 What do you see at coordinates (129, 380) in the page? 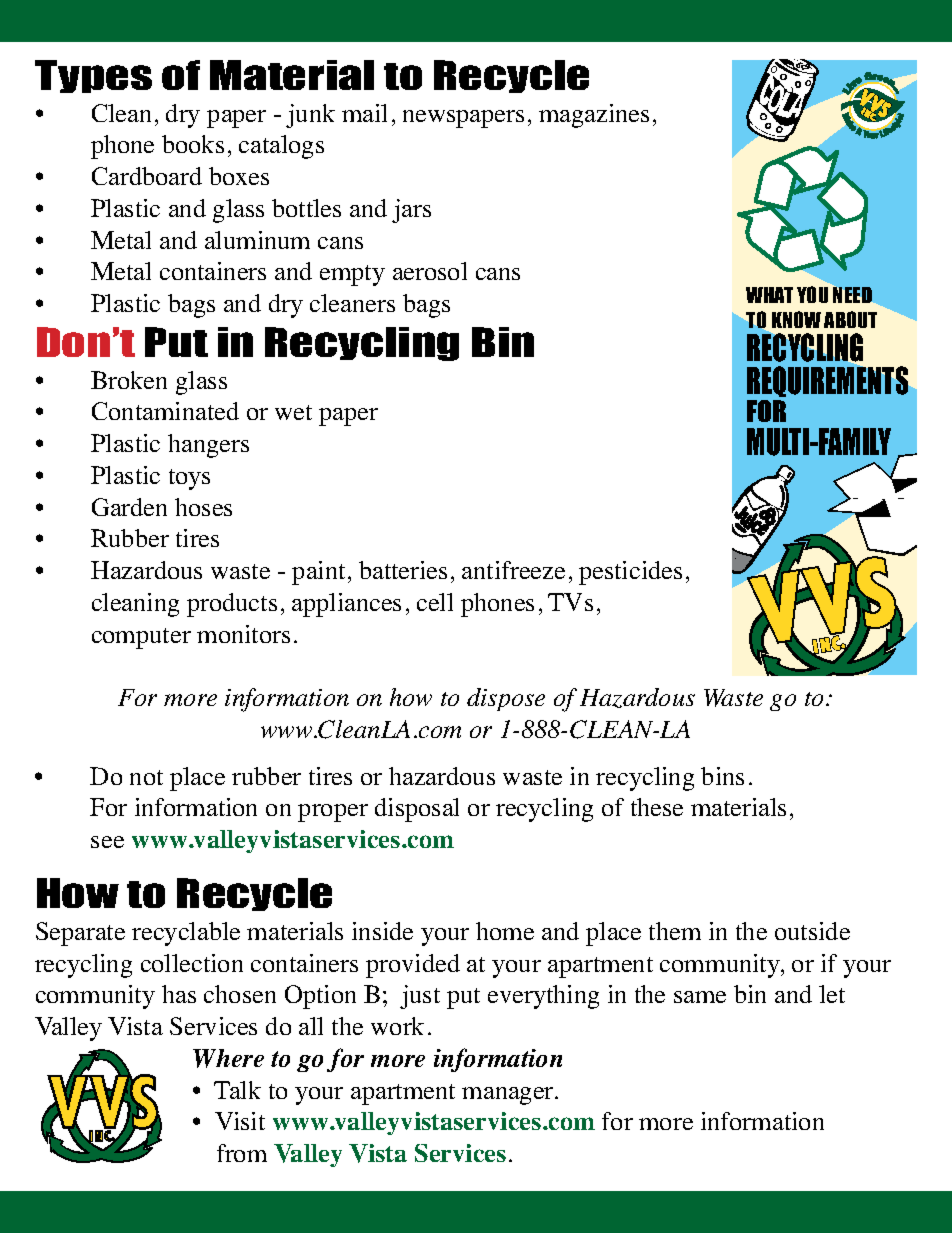
I see `Broken` at bounding box center [129, 380].
